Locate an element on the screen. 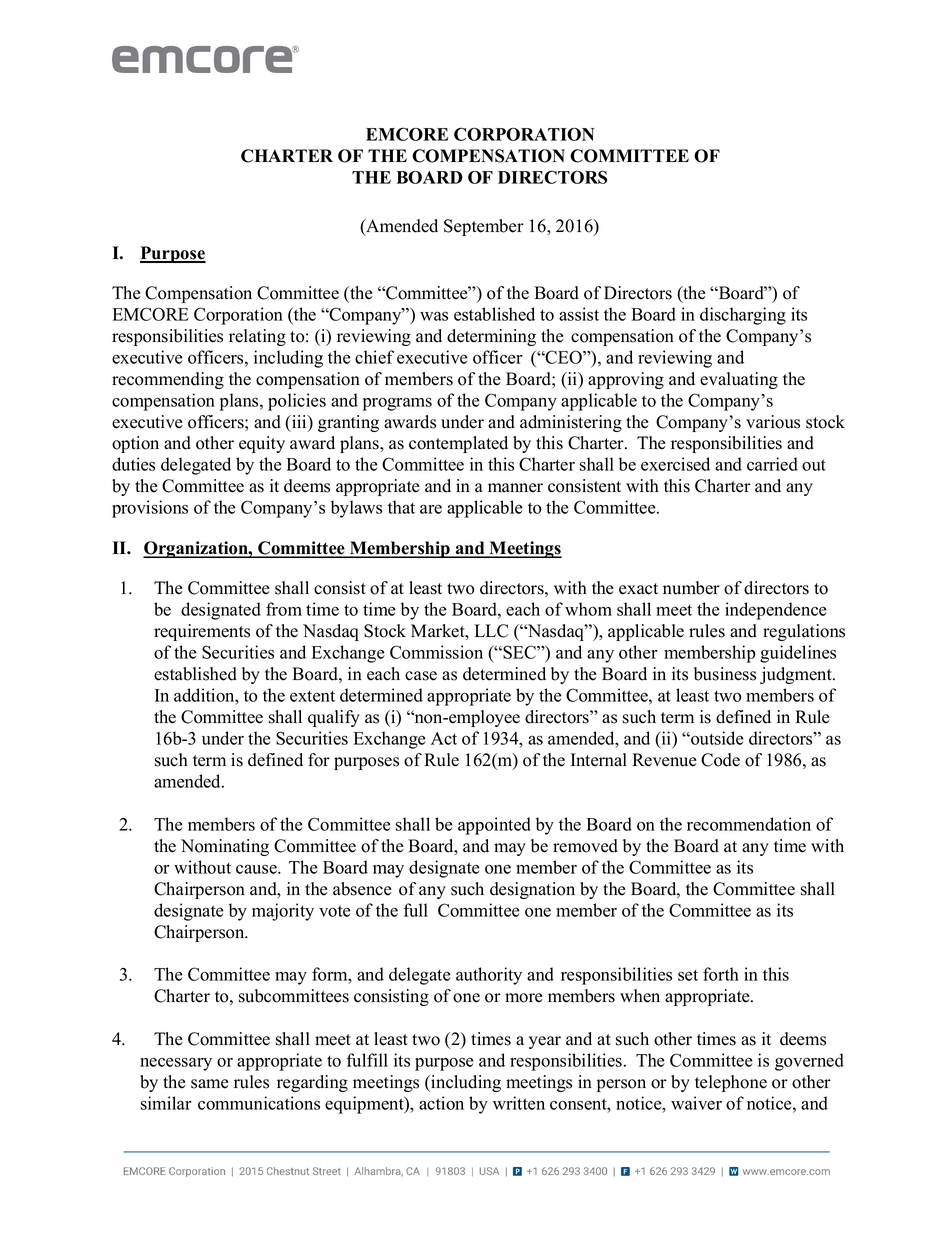 This screenshot has width=952, height=1233. Nominating is located at coordinates (225, 847).
